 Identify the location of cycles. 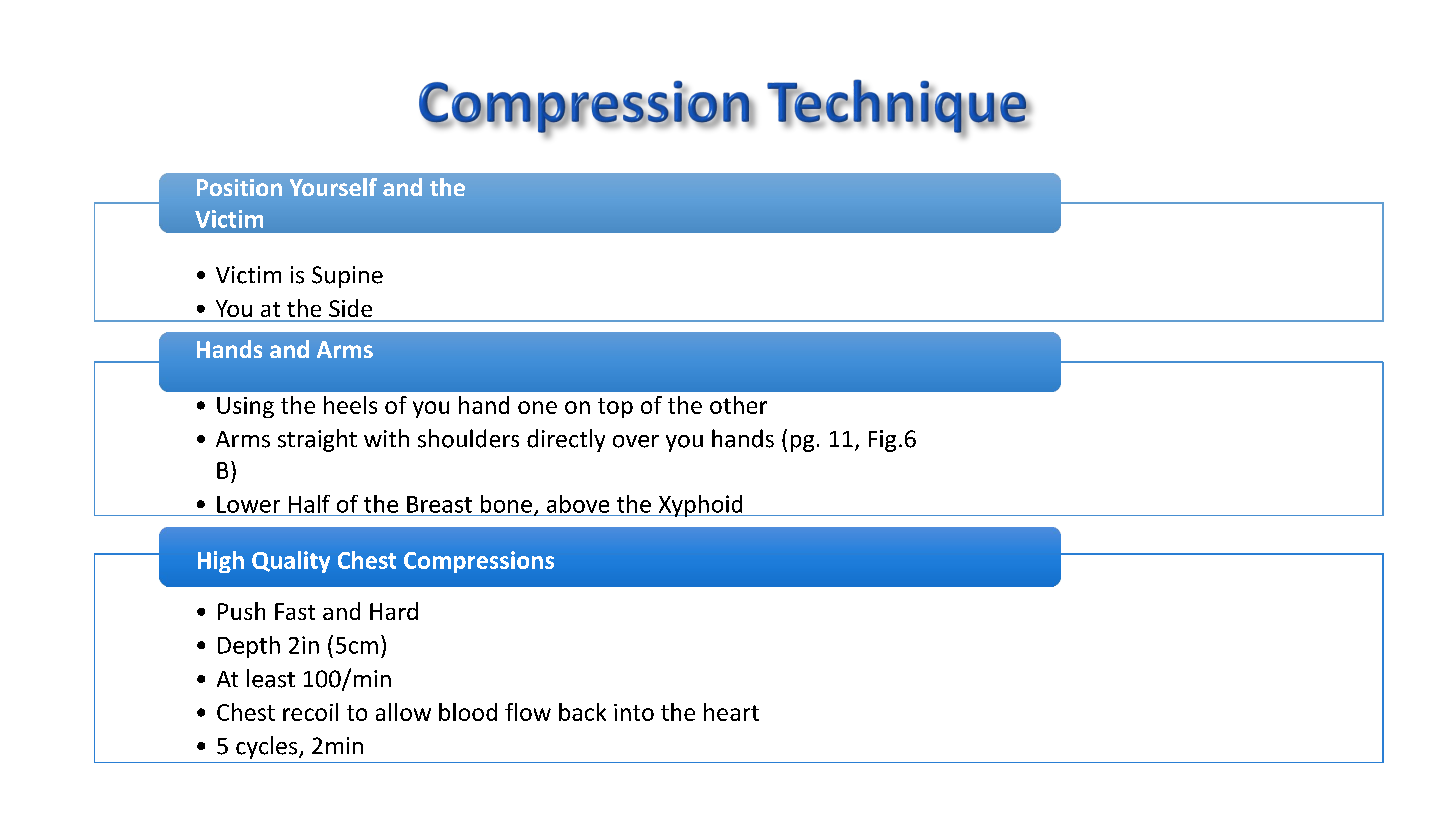
(268, 747).
